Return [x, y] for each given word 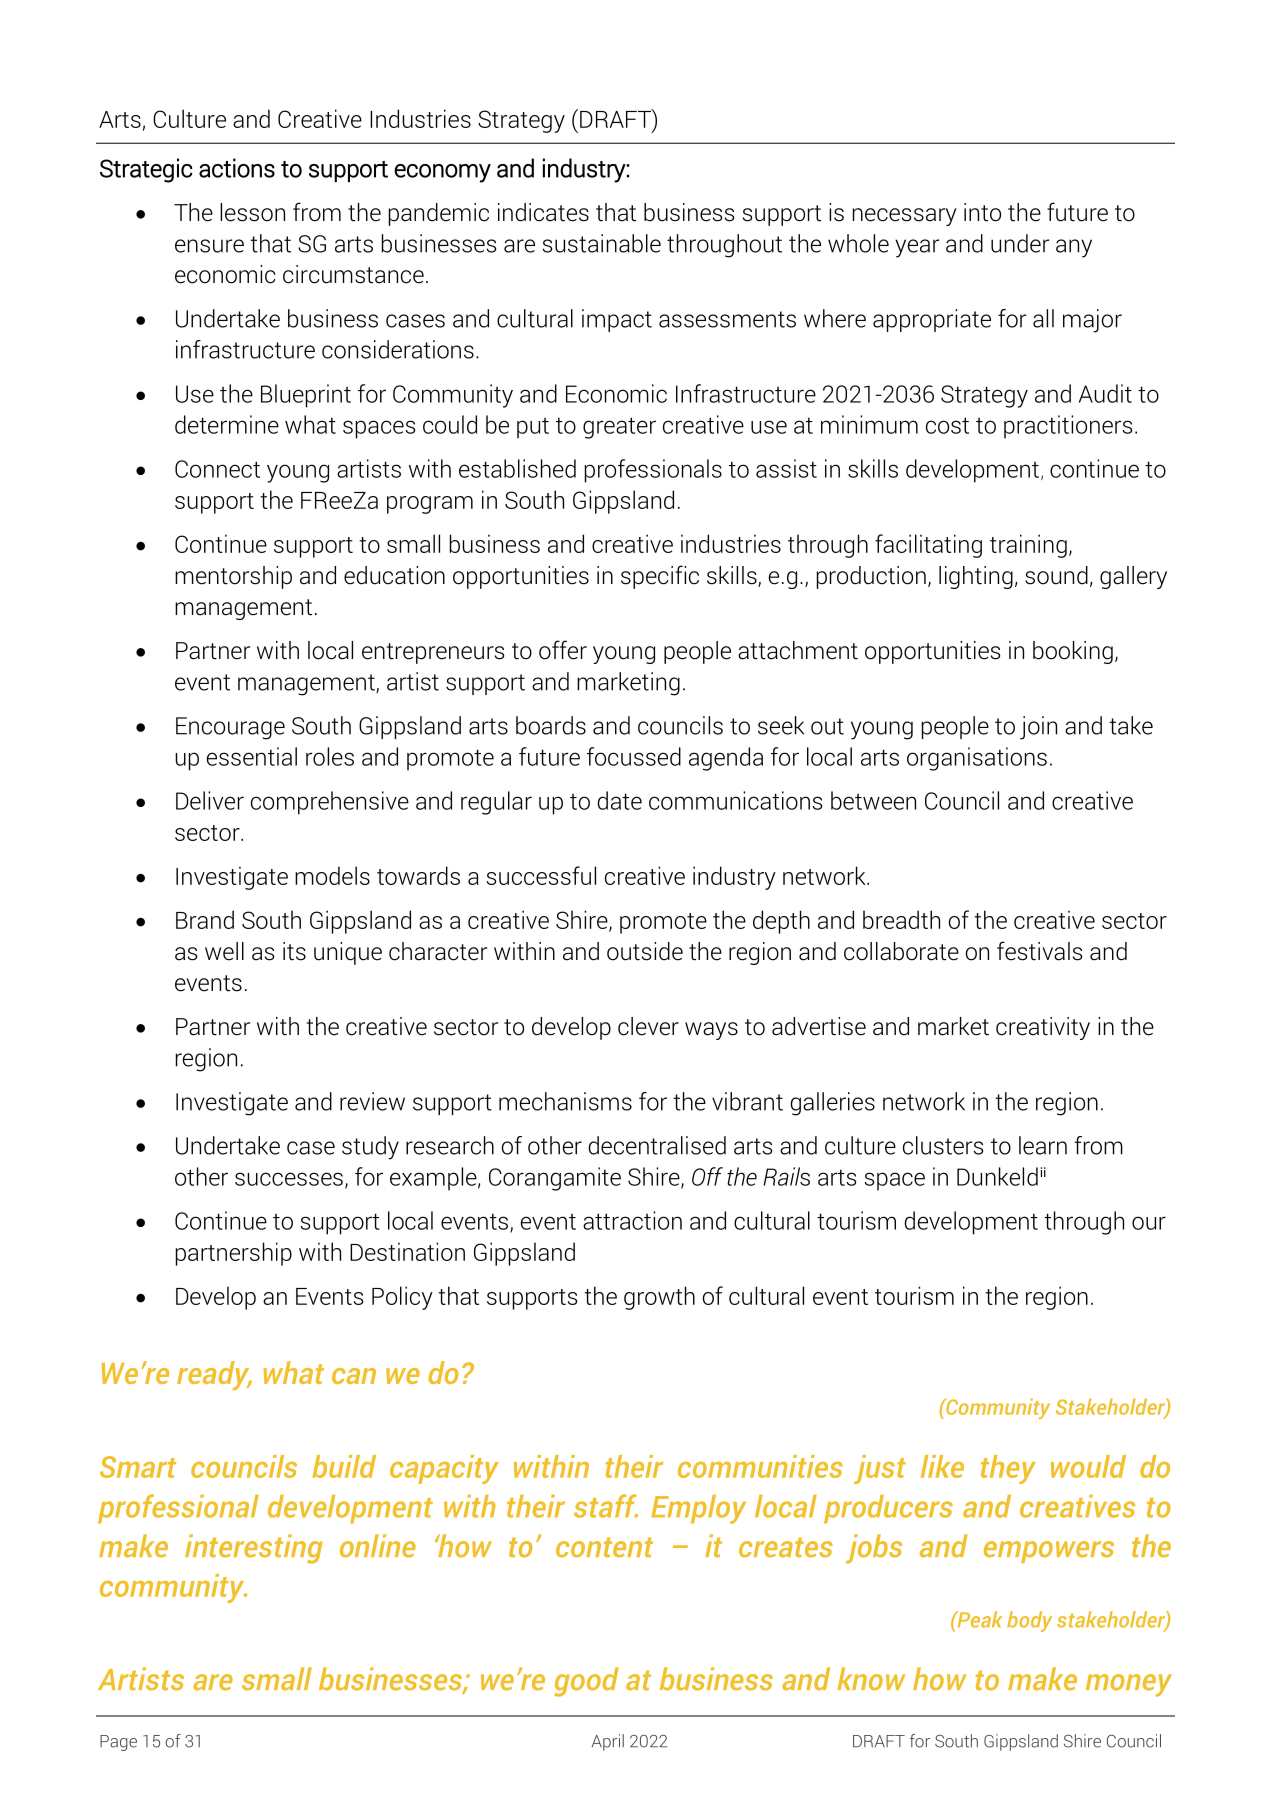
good [586, 1682]
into [982, 212]
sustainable [602, 243]
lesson [252, 212]
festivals [1039, 951]
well [224, 951]
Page [118, 1743]
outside [645, 951]
